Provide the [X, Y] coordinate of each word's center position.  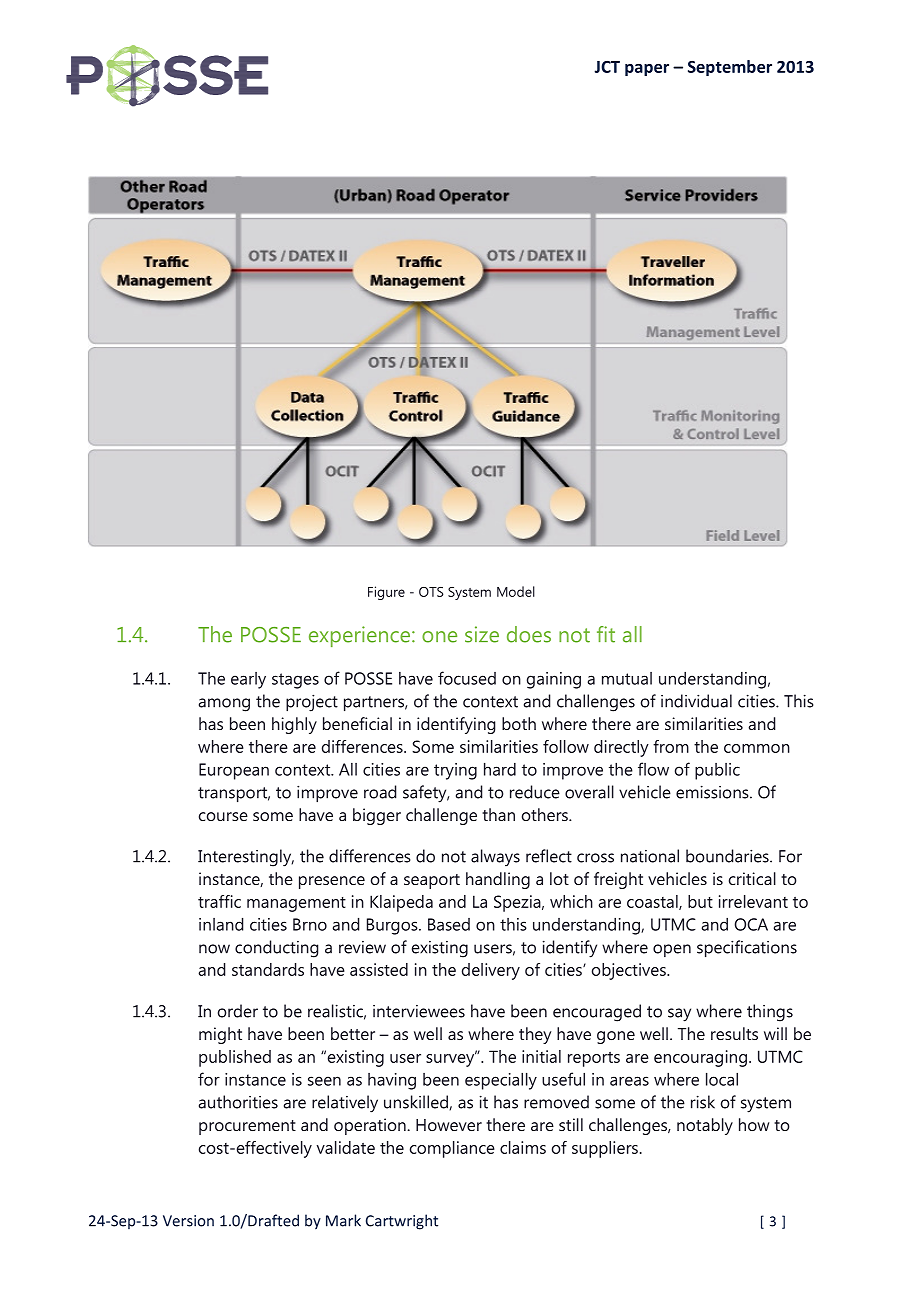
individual [696, 701]
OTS [431, 592]
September [730, 68]
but [700, 901]
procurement [247, 1127]
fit [606, 634]
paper [647, 70]
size [482, 634]
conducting [277, 949]
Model [516, 591]
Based [449, 924]
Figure [386, 593]
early [248, 680]
